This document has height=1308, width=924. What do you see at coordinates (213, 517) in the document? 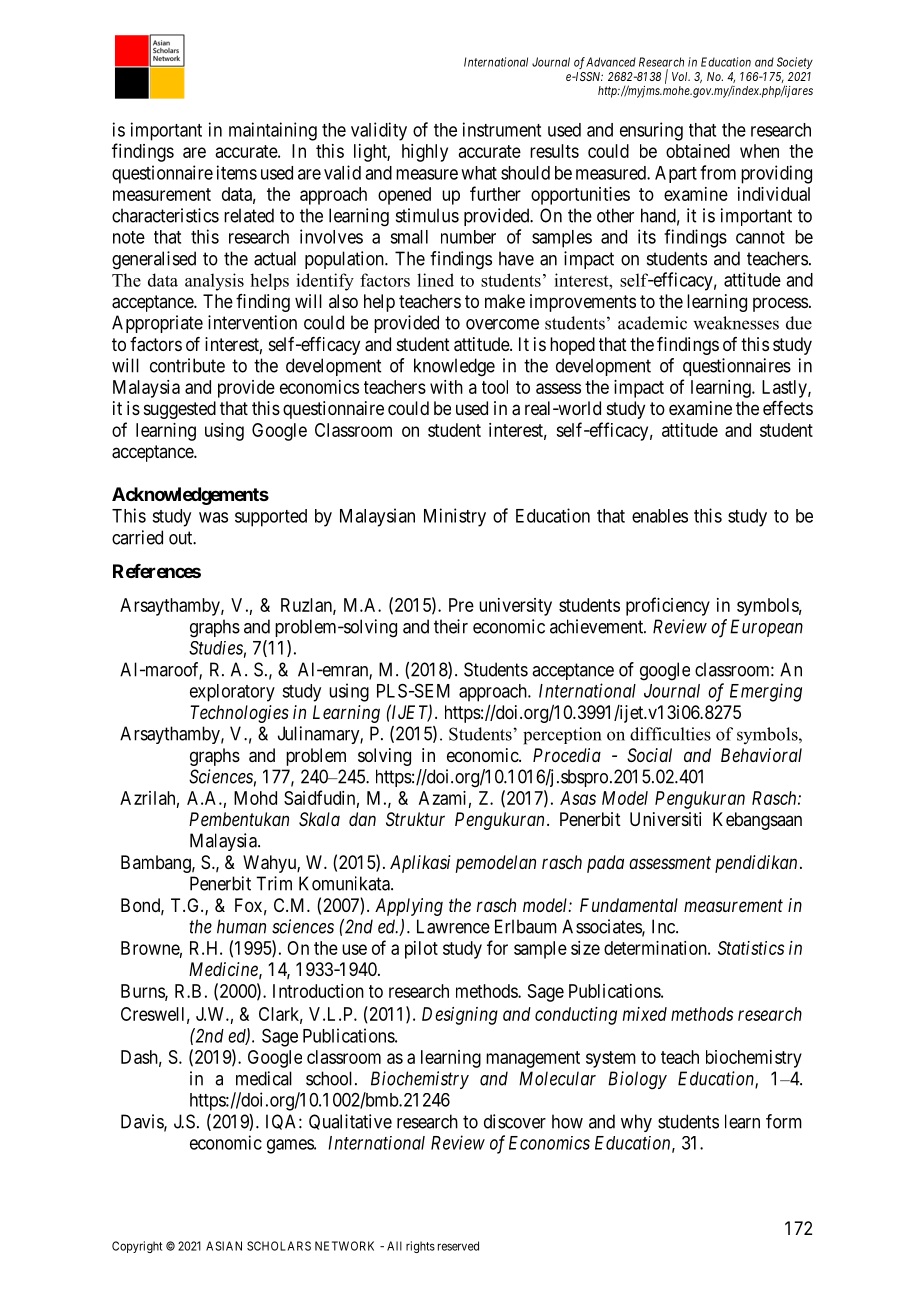
I see `was` at bounding box center [213, 517].
